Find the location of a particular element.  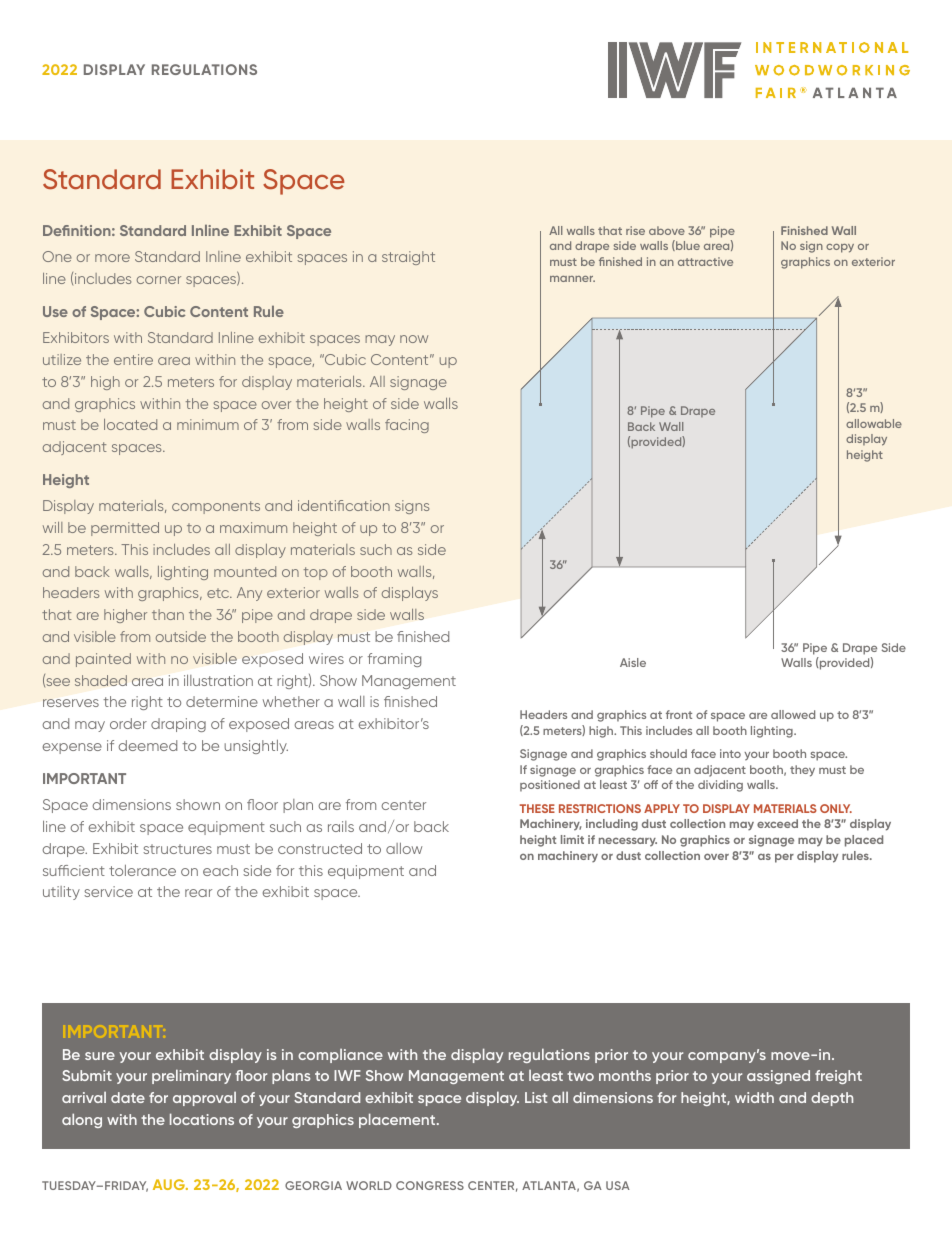

order is located at coordinates (128, 723).
